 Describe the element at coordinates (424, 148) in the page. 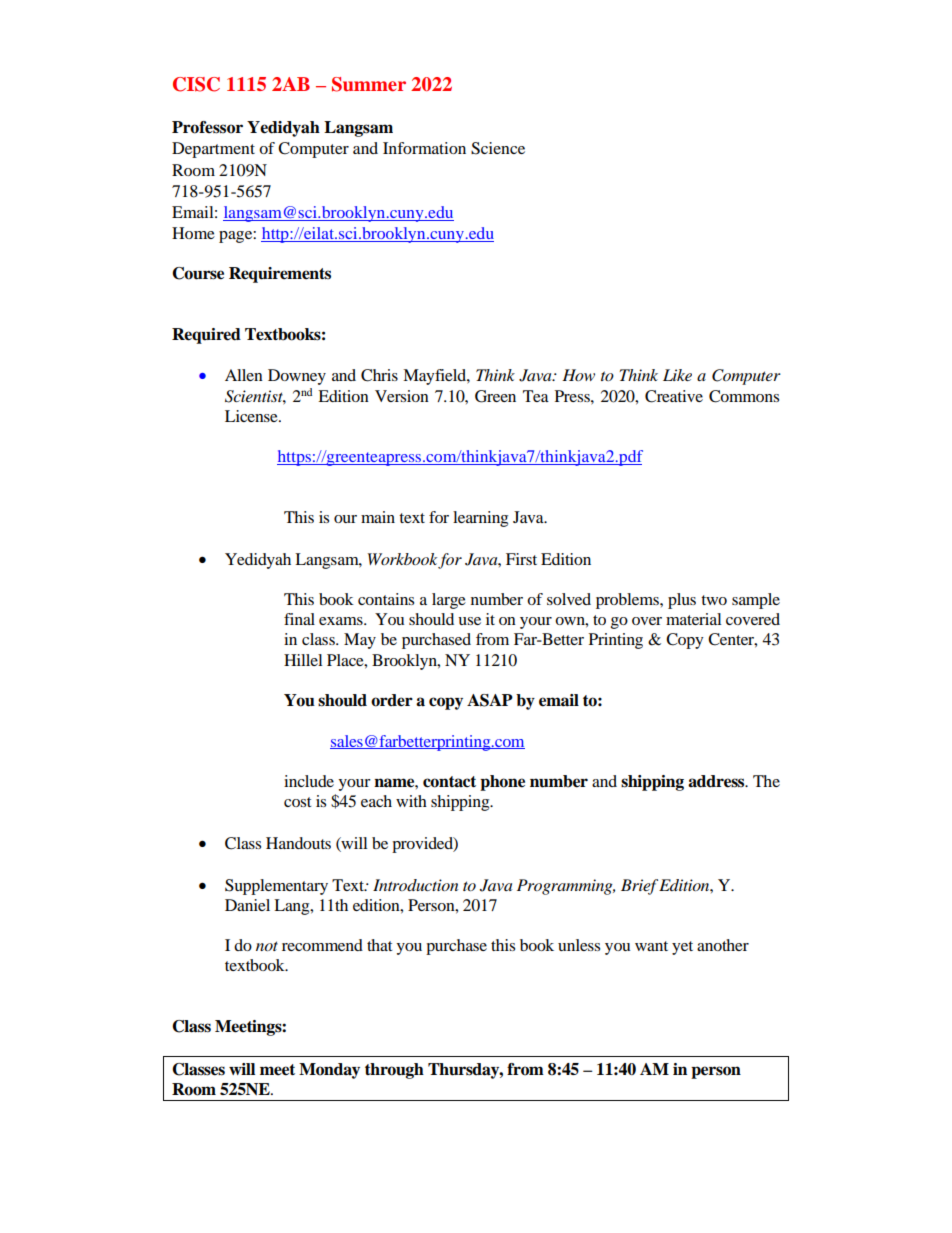

I see `Information` at that location.
